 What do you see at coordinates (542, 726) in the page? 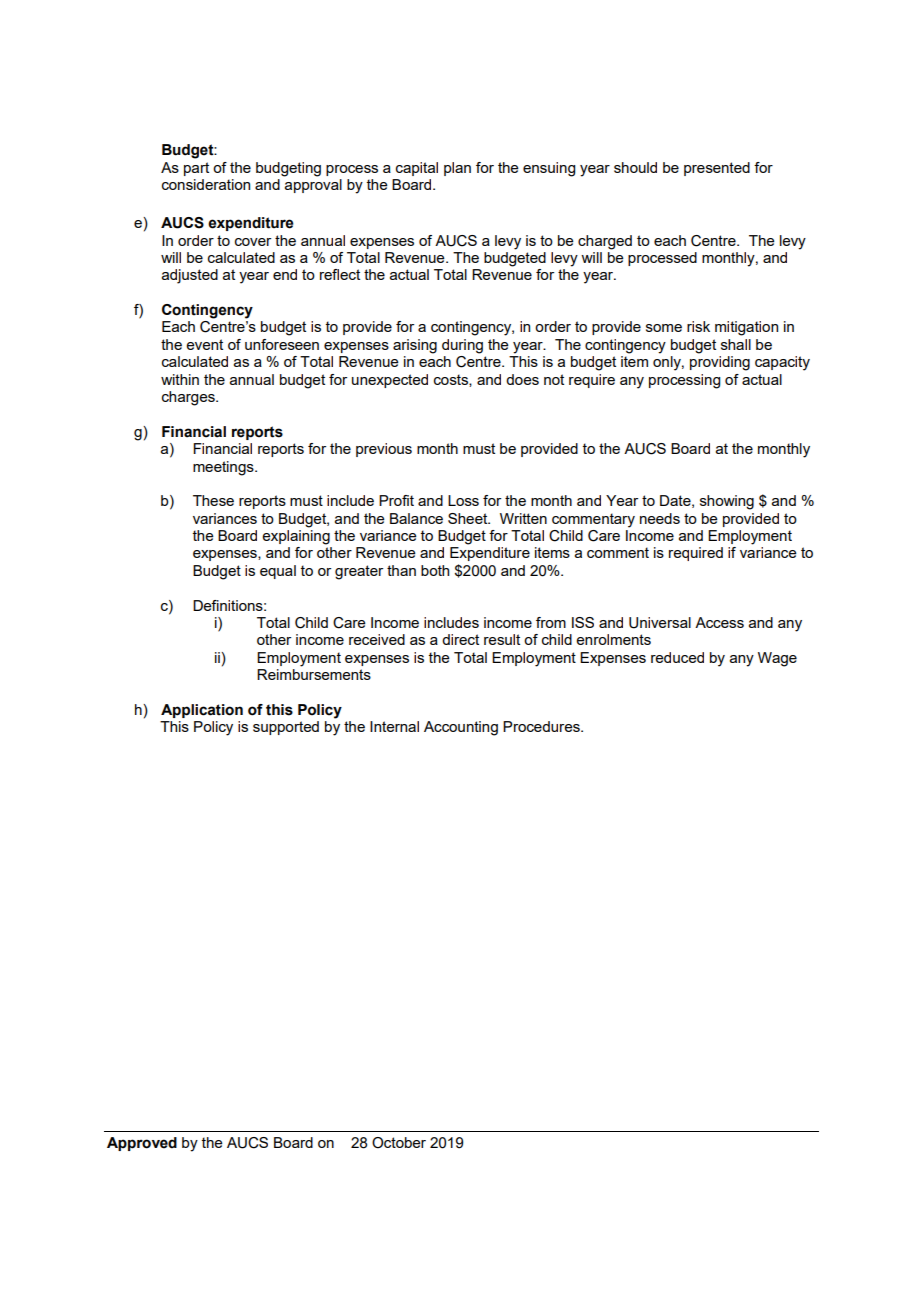
I see `Procedures` at bounding box center [542, 726].
